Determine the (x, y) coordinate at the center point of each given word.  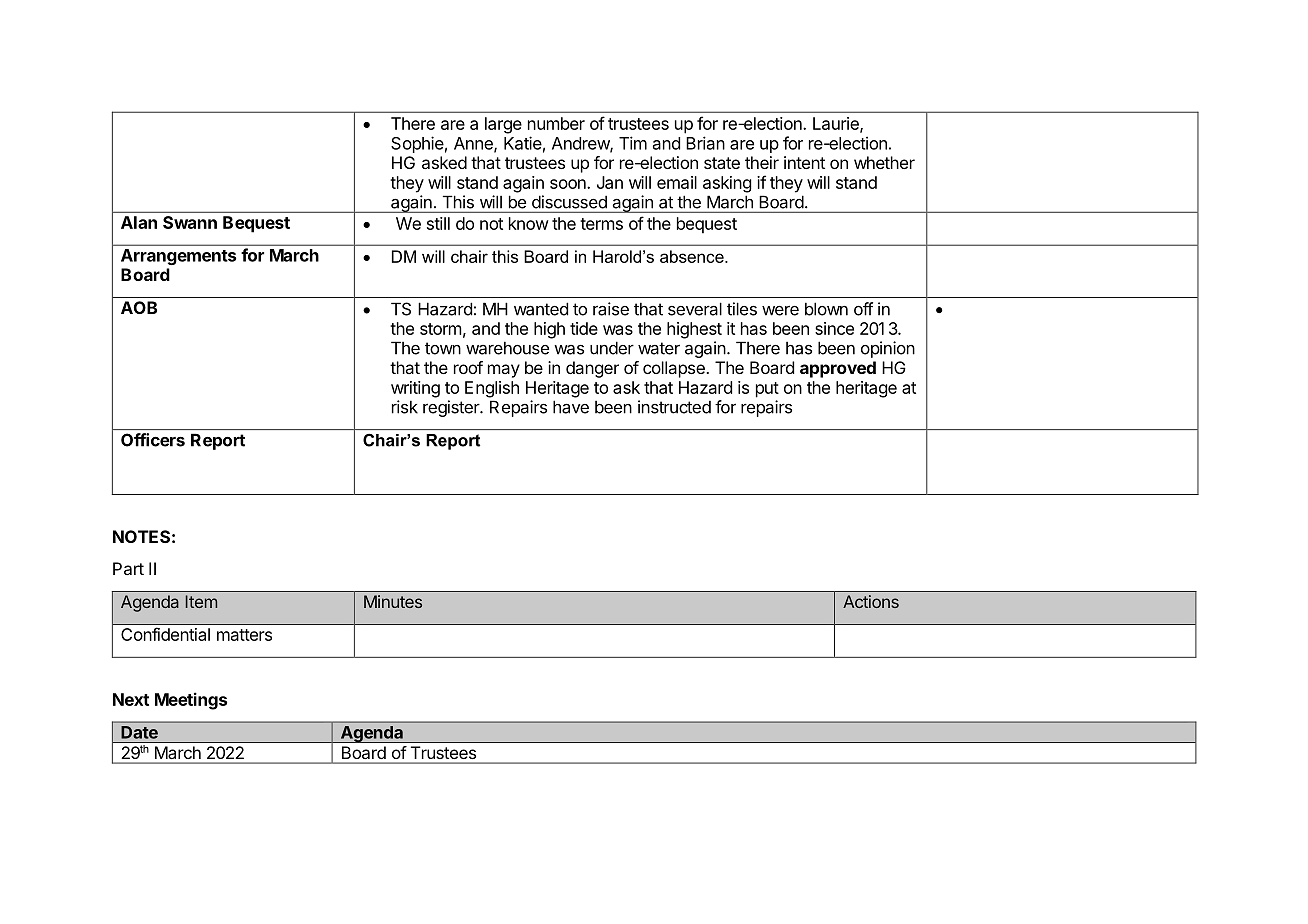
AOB (139, 307)
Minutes (393, 601)
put (767, 390)
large (503, 125)
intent (804, 162)
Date (140, 732)
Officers (153, 440)
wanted (541, 309)
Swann (190, 222)
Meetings (191, 701)
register (452, 408)
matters (244, 635)
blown (826, 309)
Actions (871, 601)
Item (201, 601)
